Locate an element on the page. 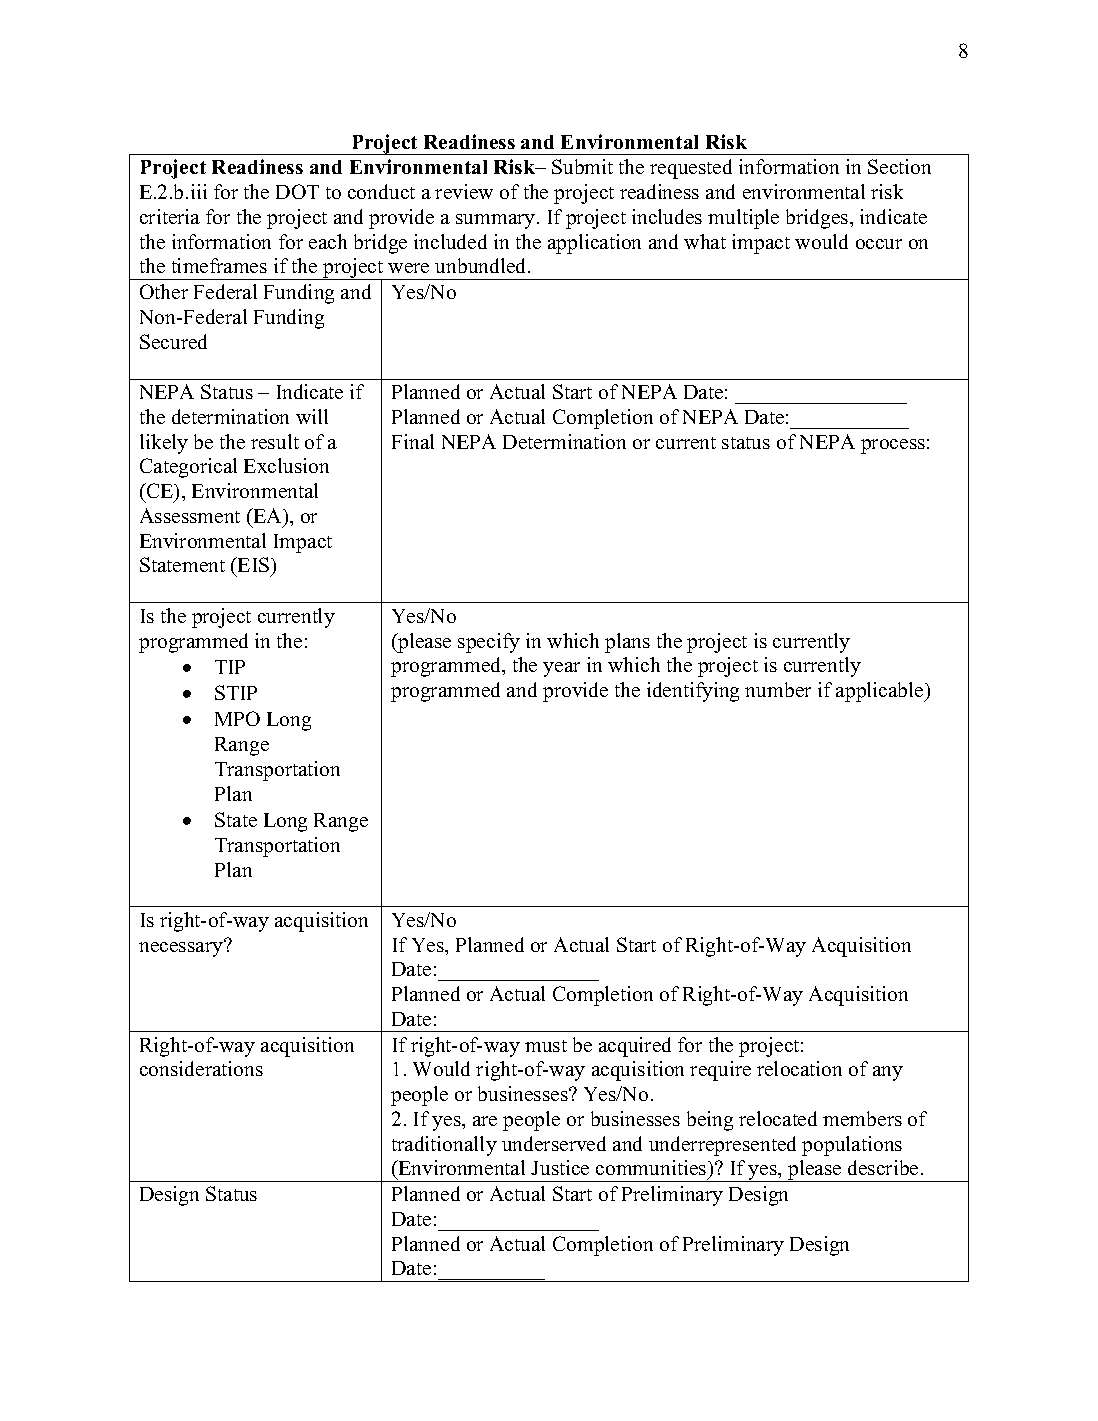  considerations is located at coordinates (201, 1068).
